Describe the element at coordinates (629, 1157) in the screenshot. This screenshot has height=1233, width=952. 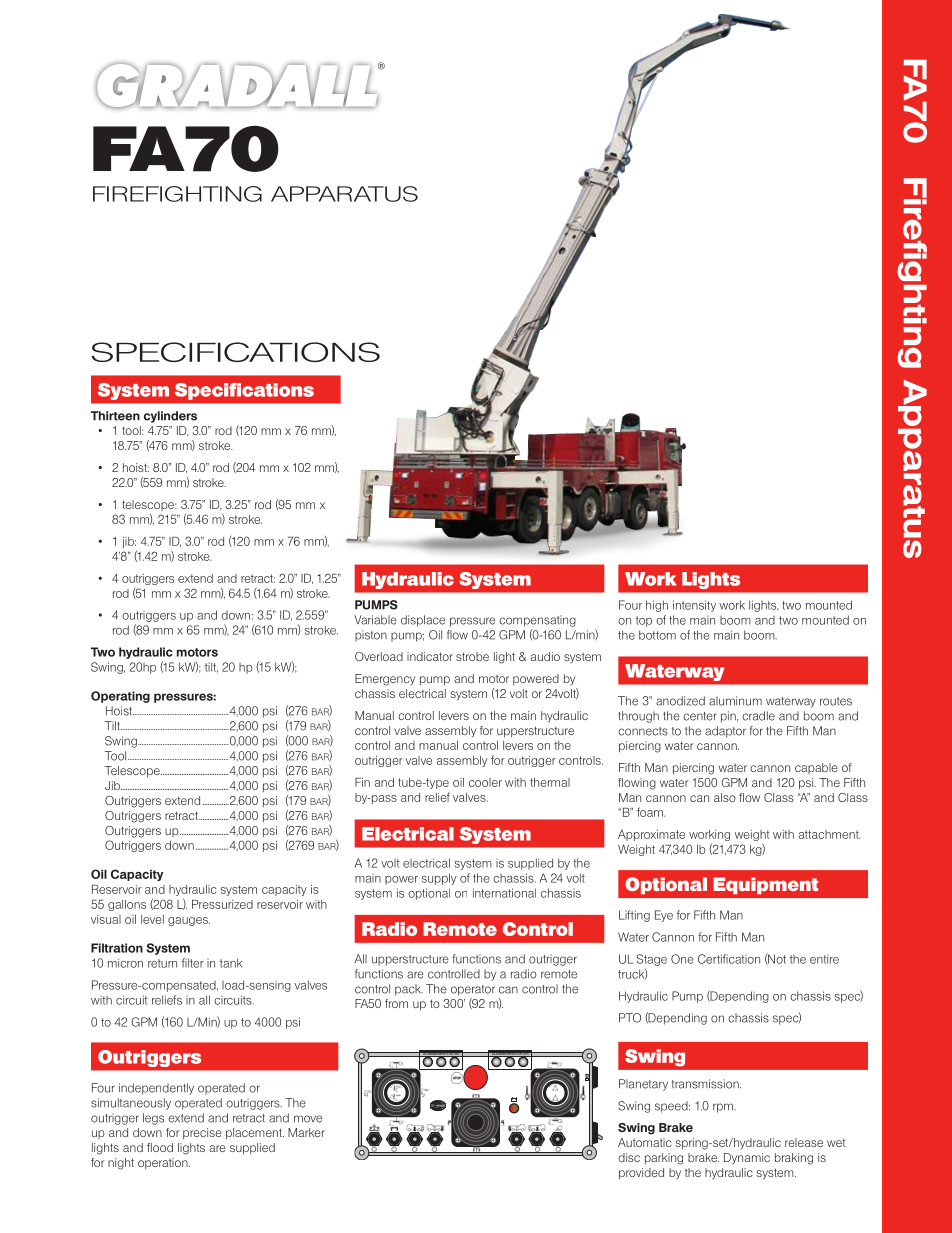
I see `disc` at that location.
